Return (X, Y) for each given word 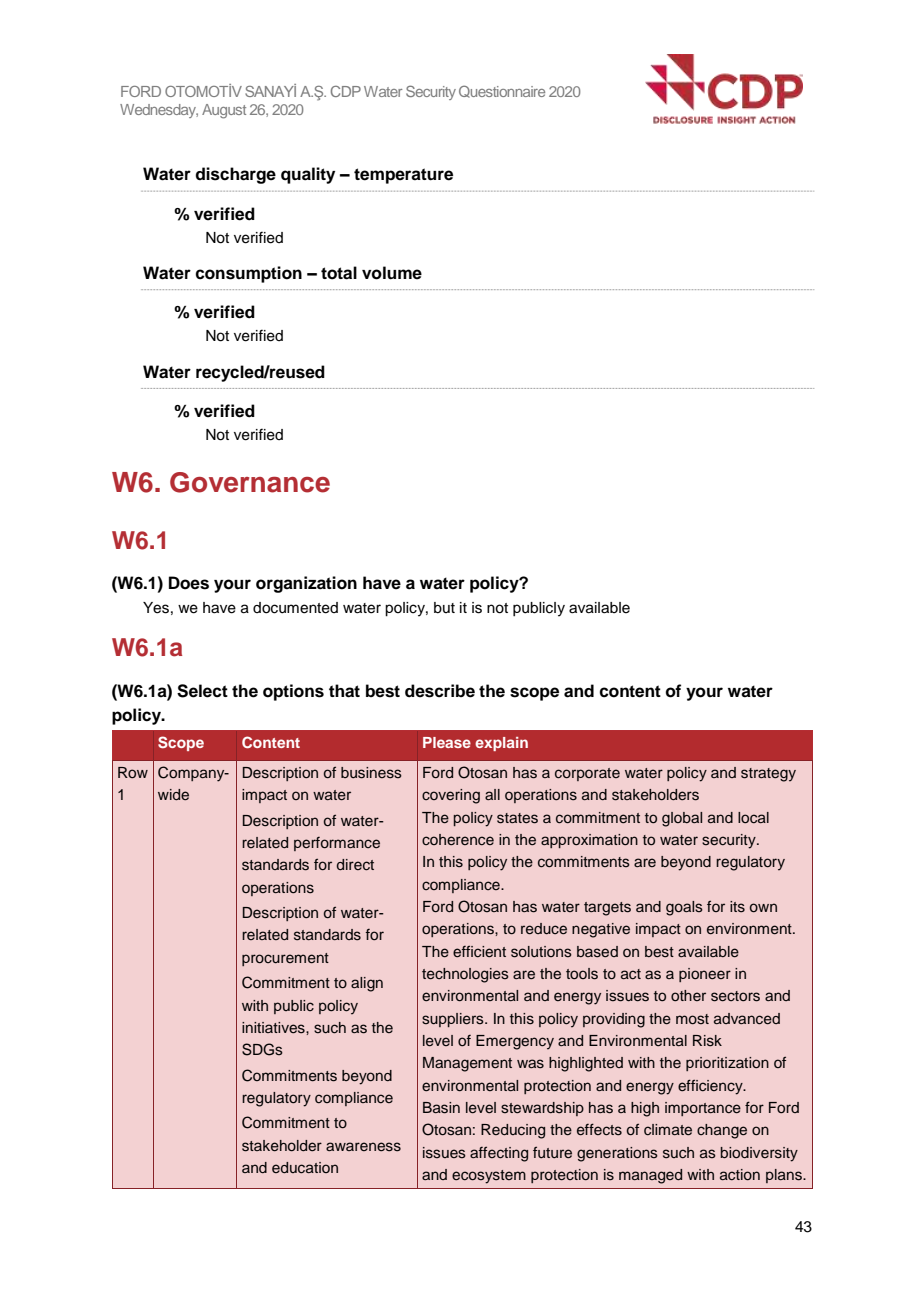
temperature (403, 176)
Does (189, 583)
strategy (768, 775)
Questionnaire (502, 91)
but (444, 608)
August (224, 111)
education (305, 1168)
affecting (499, 1154)
